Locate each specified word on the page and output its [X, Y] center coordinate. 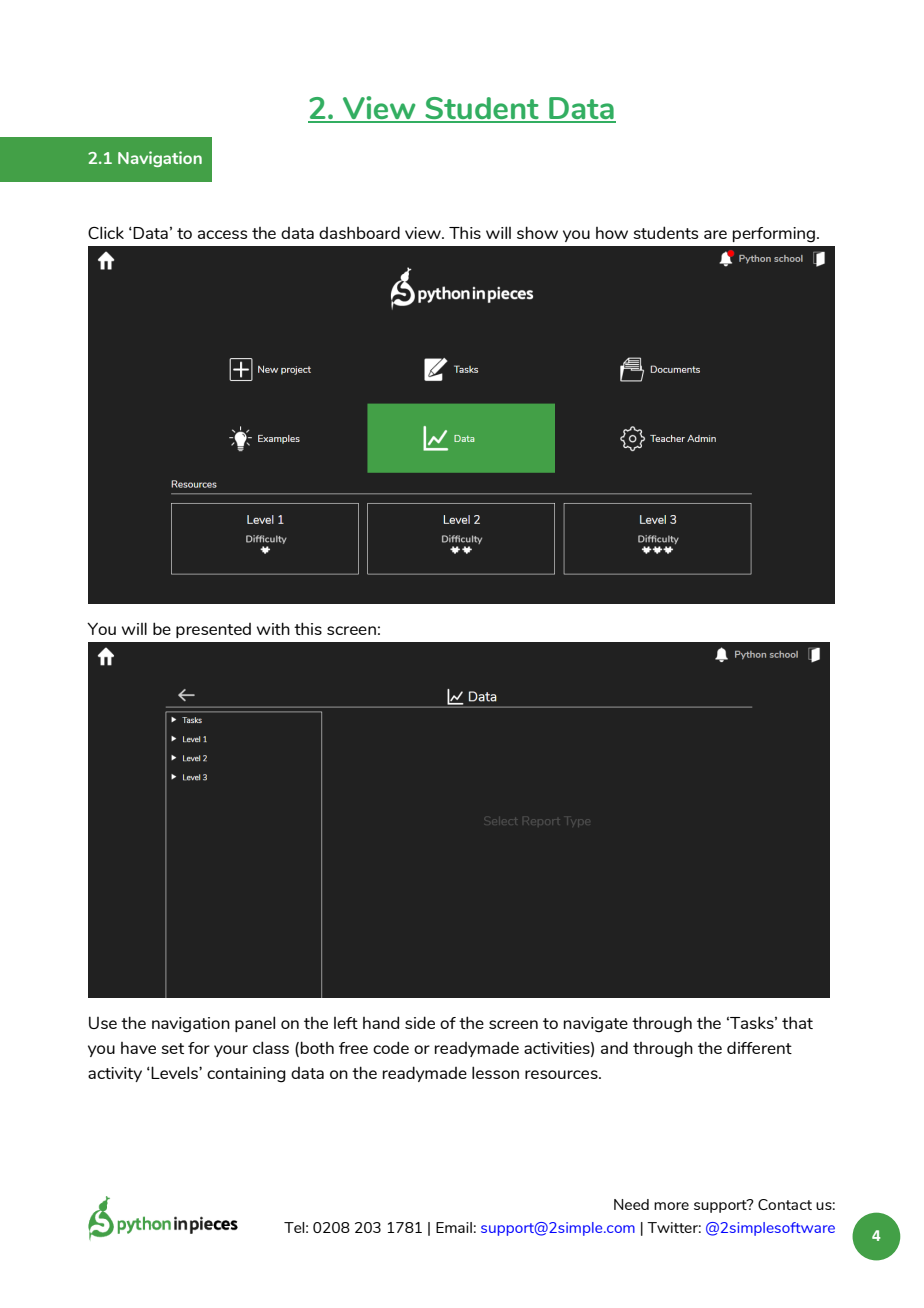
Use [103, 1022]
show [537, 232]
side [420, 1022]
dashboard [359, 232]
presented [213, 630]
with [273, 628]
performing [774, 235]
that [797, 1022]
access [222, 234]
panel [255, 1024]
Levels [175, 1072]
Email [454, 1227]
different [759, 1047]
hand [381, 1022]
